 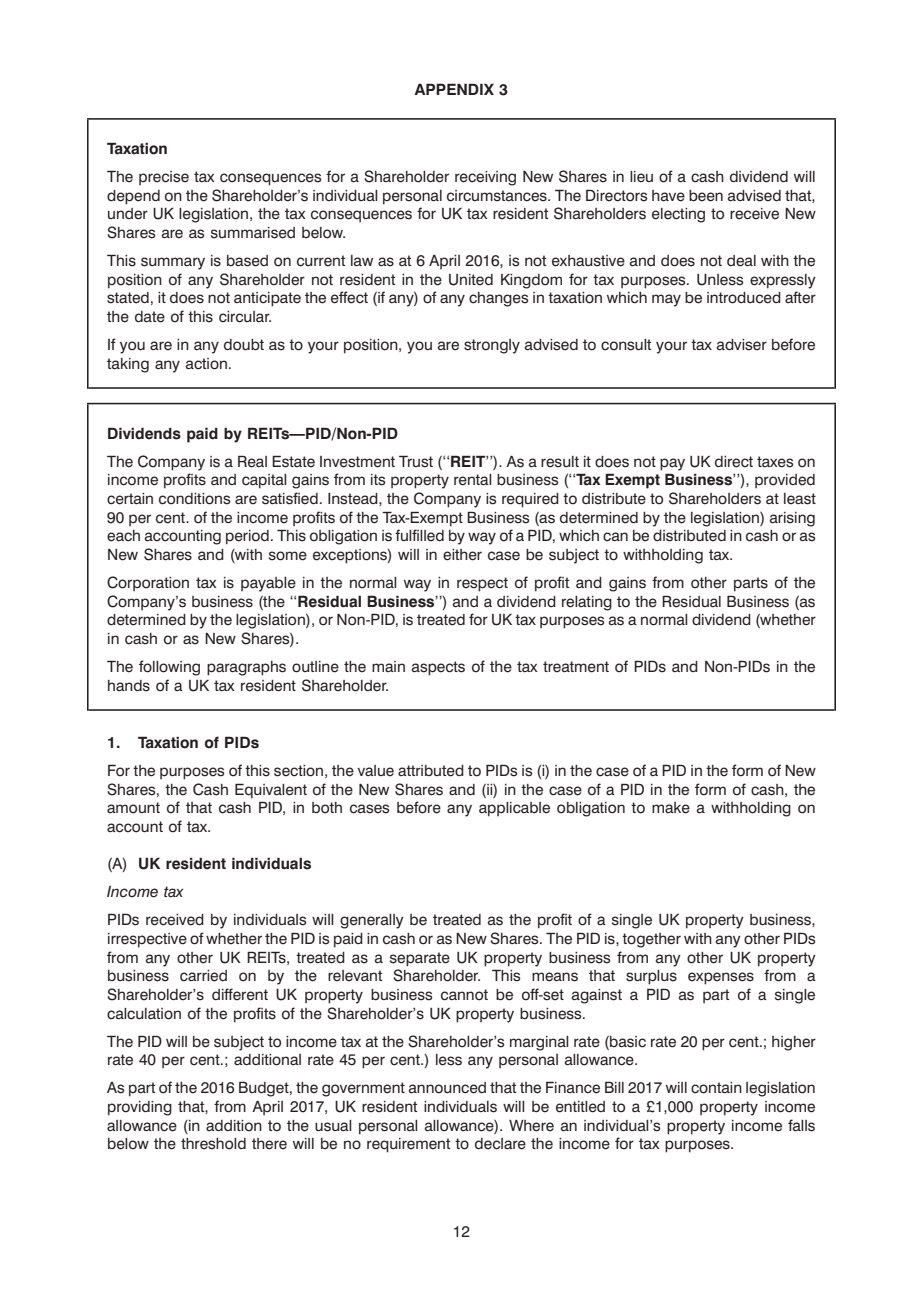 What do you see at coordinates (473, 480) in the screenshot?
I see `rental` at bounding box center [473, 480].
